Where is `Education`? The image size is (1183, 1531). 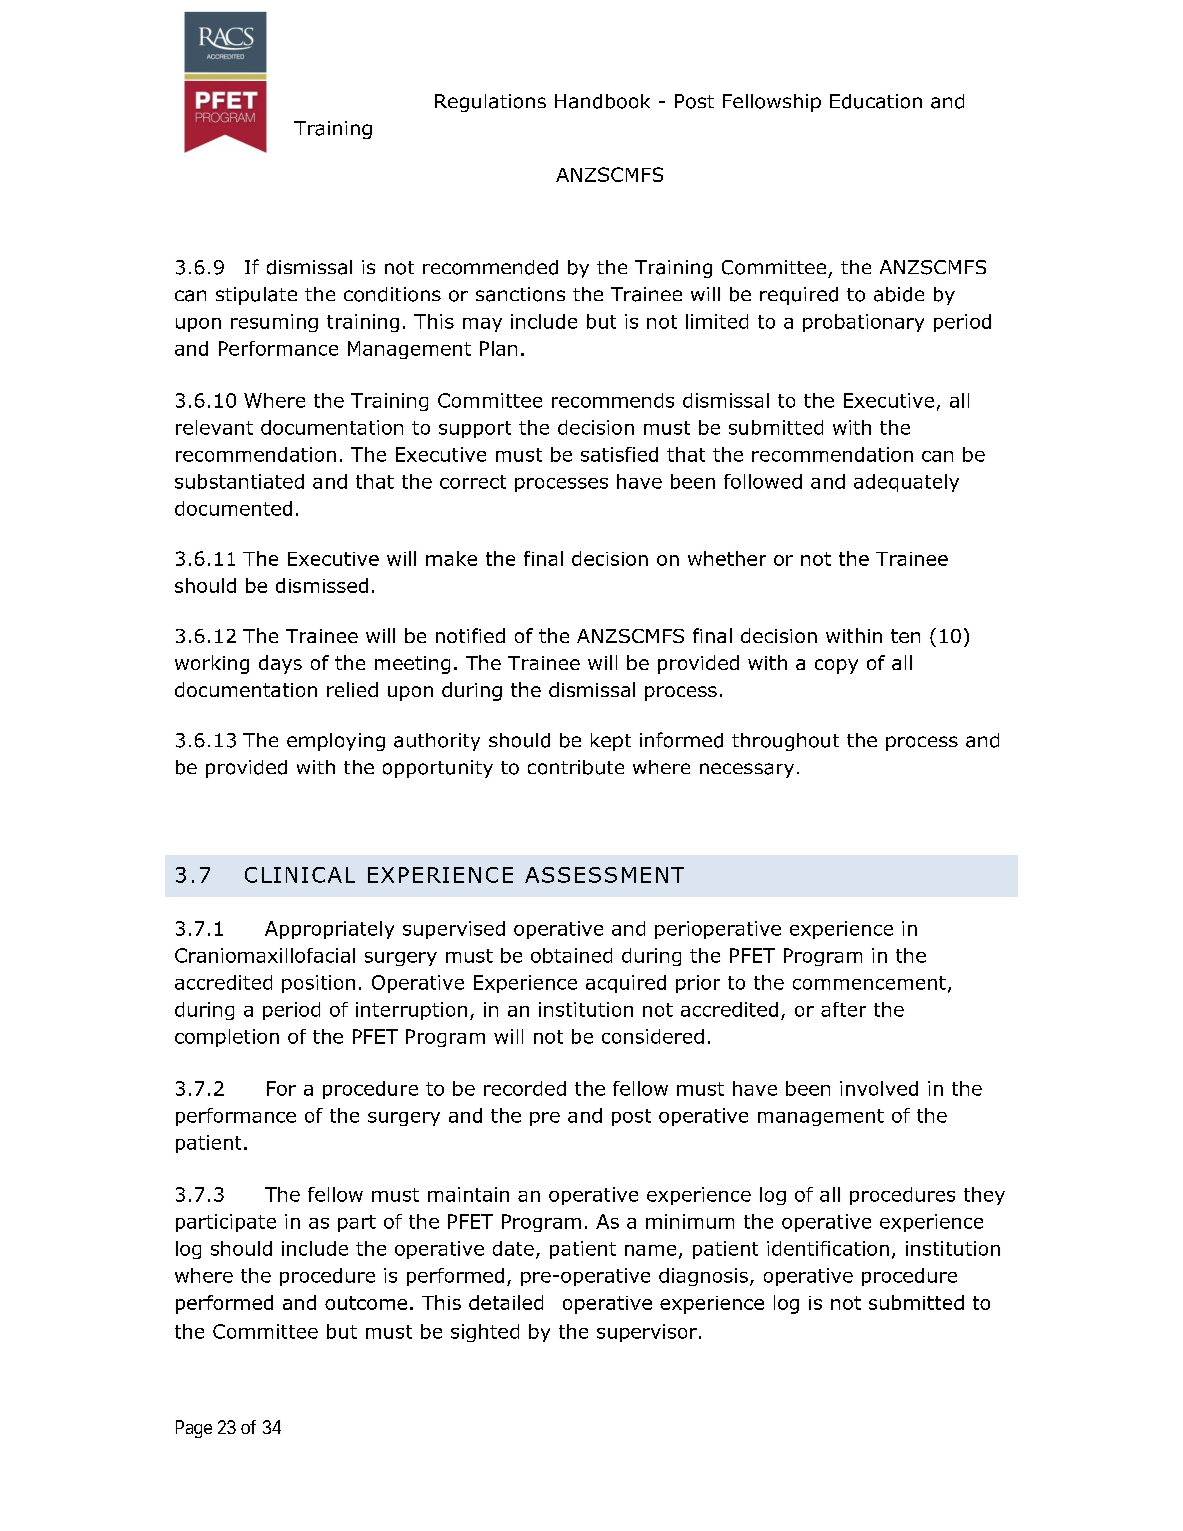 Education is located at coordinates (876, 101).
